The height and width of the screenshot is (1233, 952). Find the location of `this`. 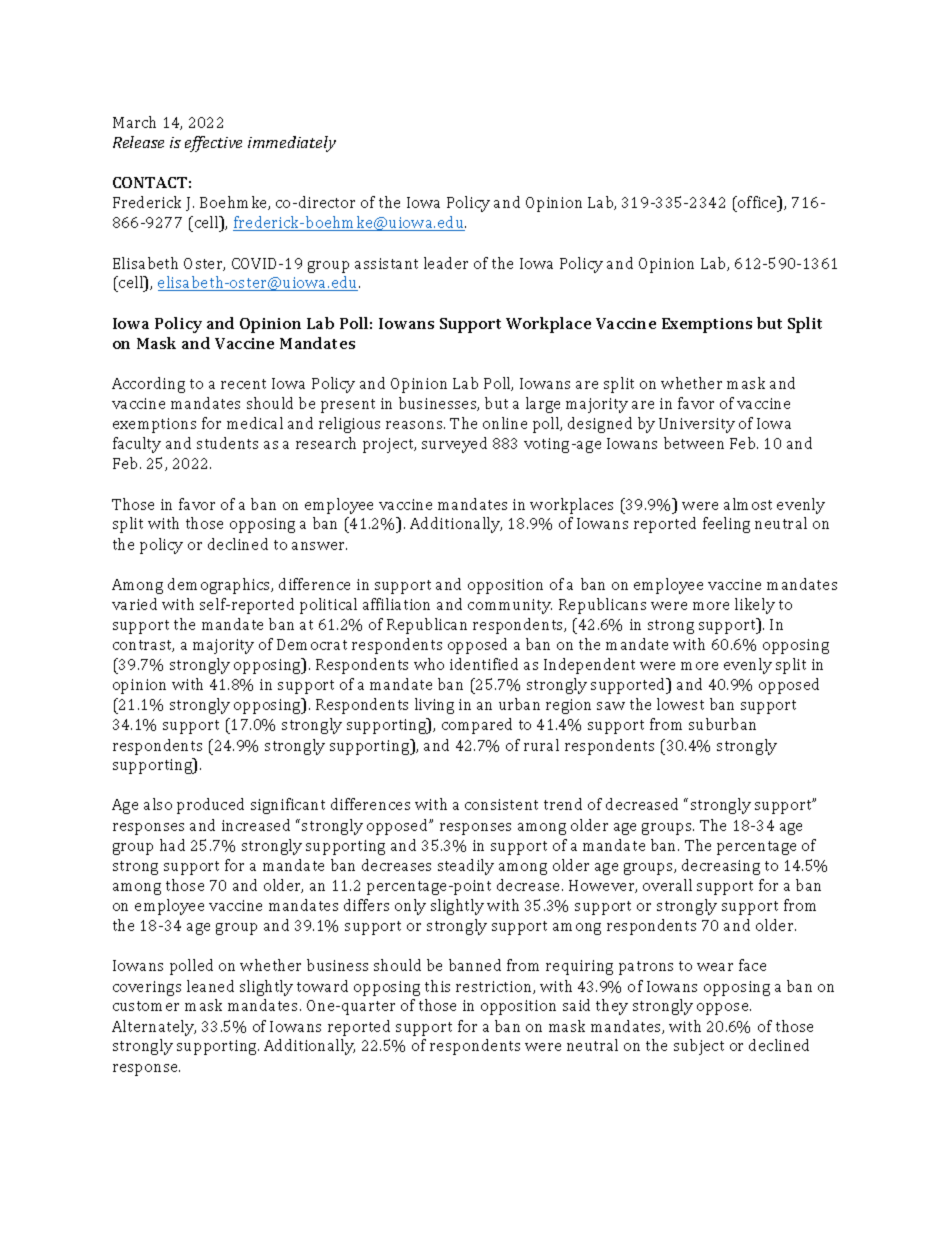

this is located at coordinates (437, 986).
